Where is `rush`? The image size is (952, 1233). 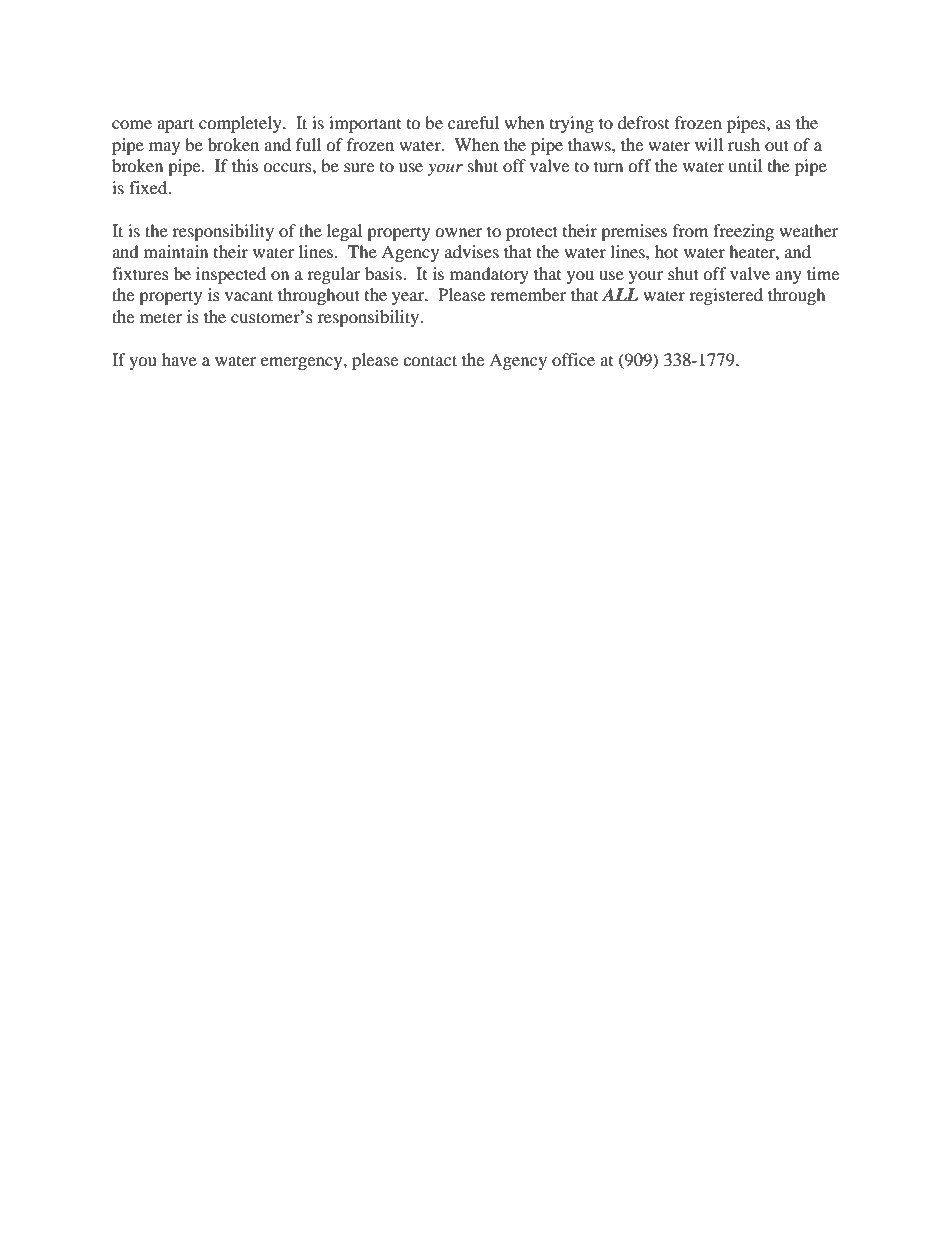 rush is located at coordinates (744, 144).
